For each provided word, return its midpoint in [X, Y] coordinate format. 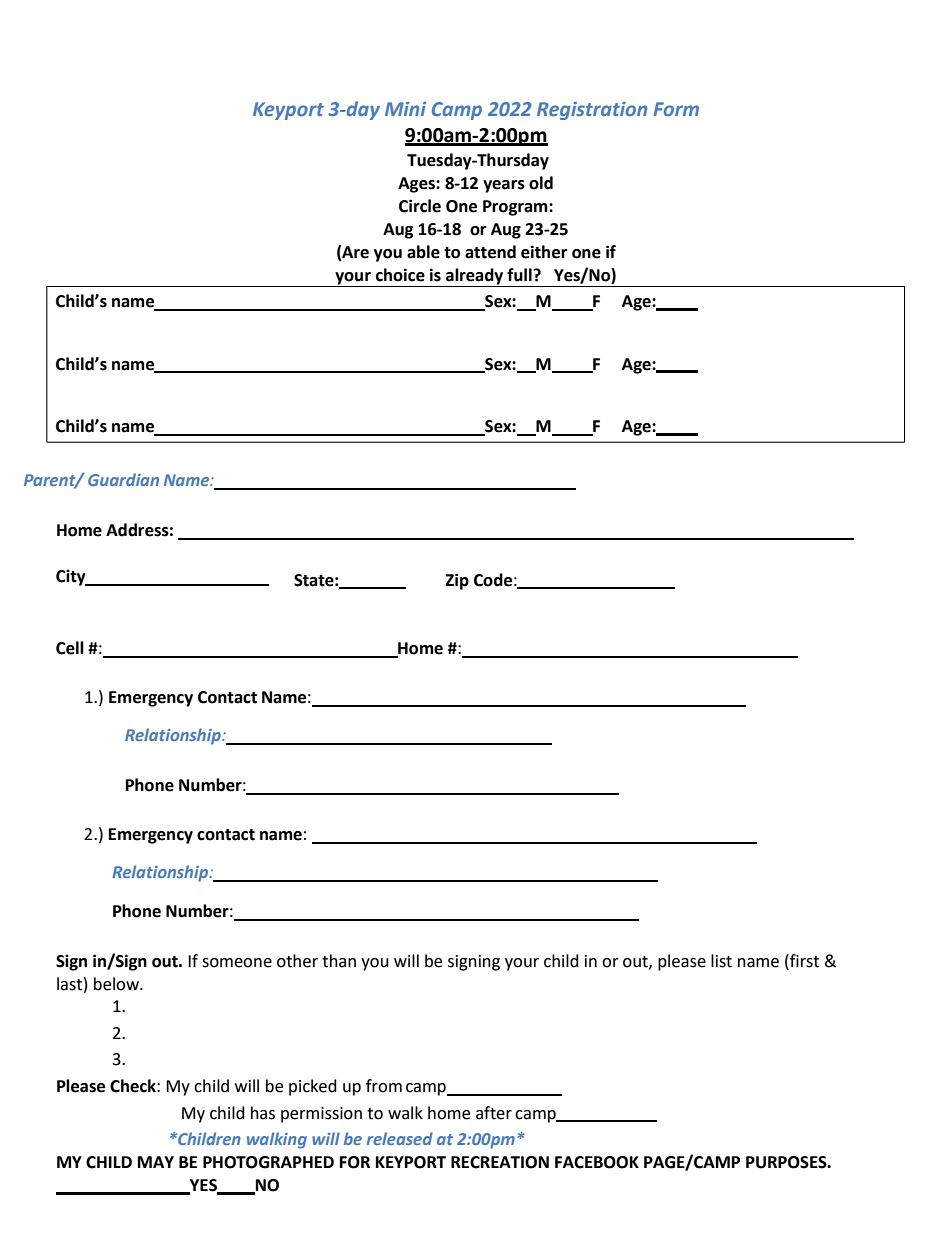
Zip [457, 581]
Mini [405, 109]
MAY [156, 1162]
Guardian [123, 479]
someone [237, 963]
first [803, 961]
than [339, 961]
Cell [70, 648]
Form [676, 109]
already [475, 277]
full [520, 275]
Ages [417, 185]
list [721, 961]
